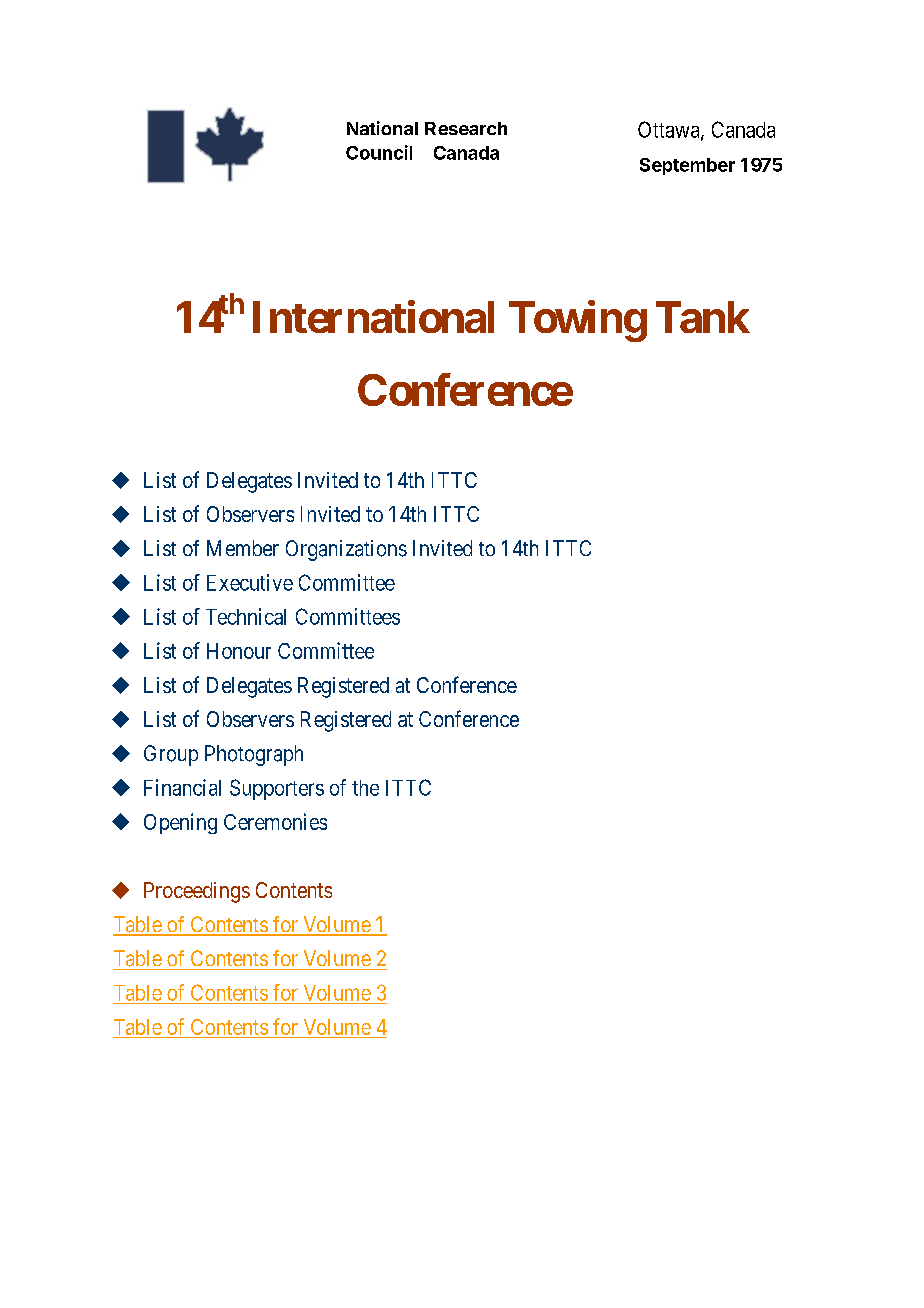  What do you see at coordinates (466, 128) in the screenshot?
I see `Research` at bounding box center [466, 128].
